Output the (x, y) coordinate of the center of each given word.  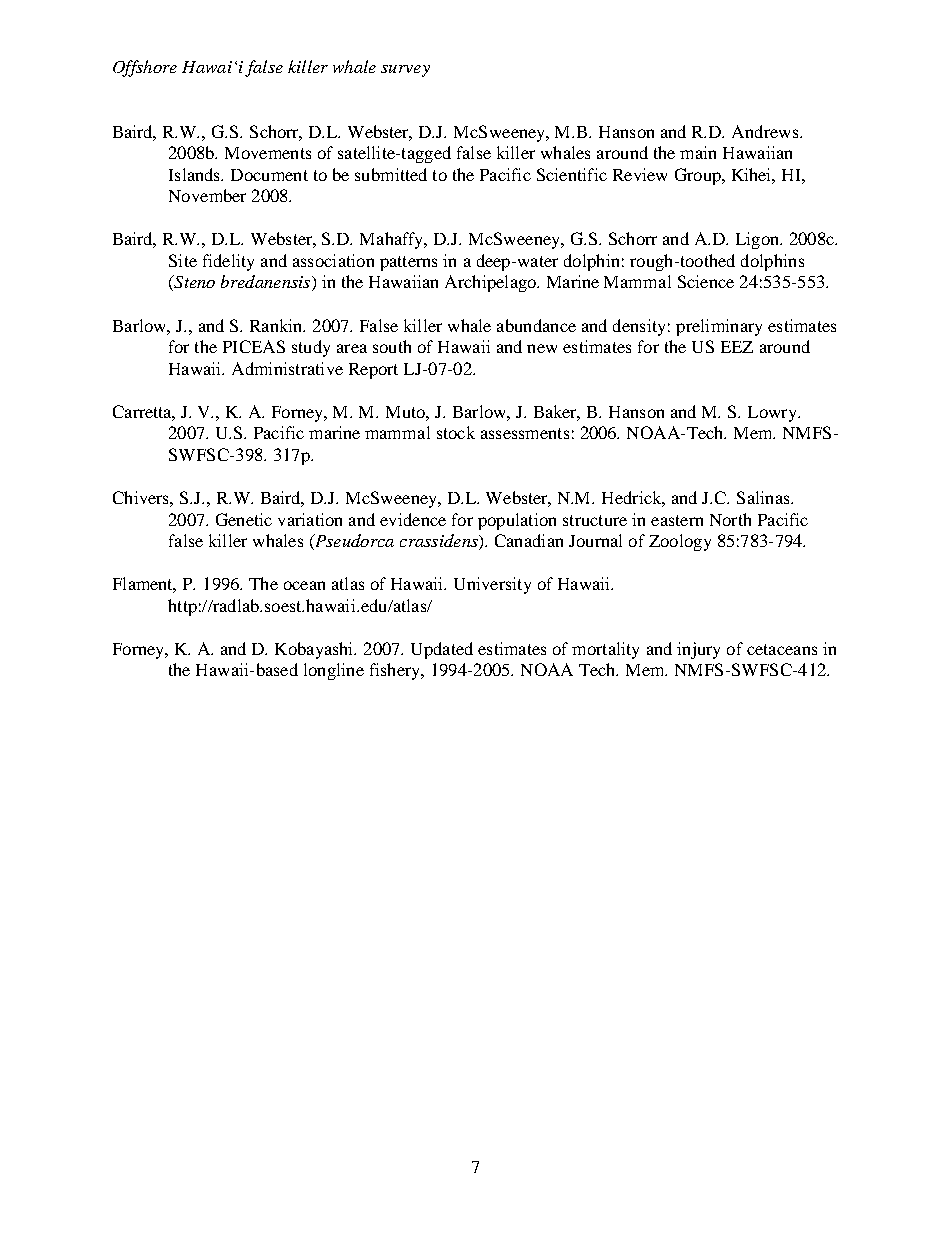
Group (699, 176)
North (730, 519)
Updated (442, 650)
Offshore (145, 68)
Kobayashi (315, 650)
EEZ (737, 347)
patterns (408, 263)
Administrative (287, 368)
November (207, 195)
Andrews (766, 131)
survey (405, 71)
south (392, 346)
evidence (413, 519)
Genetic (244, 519)
